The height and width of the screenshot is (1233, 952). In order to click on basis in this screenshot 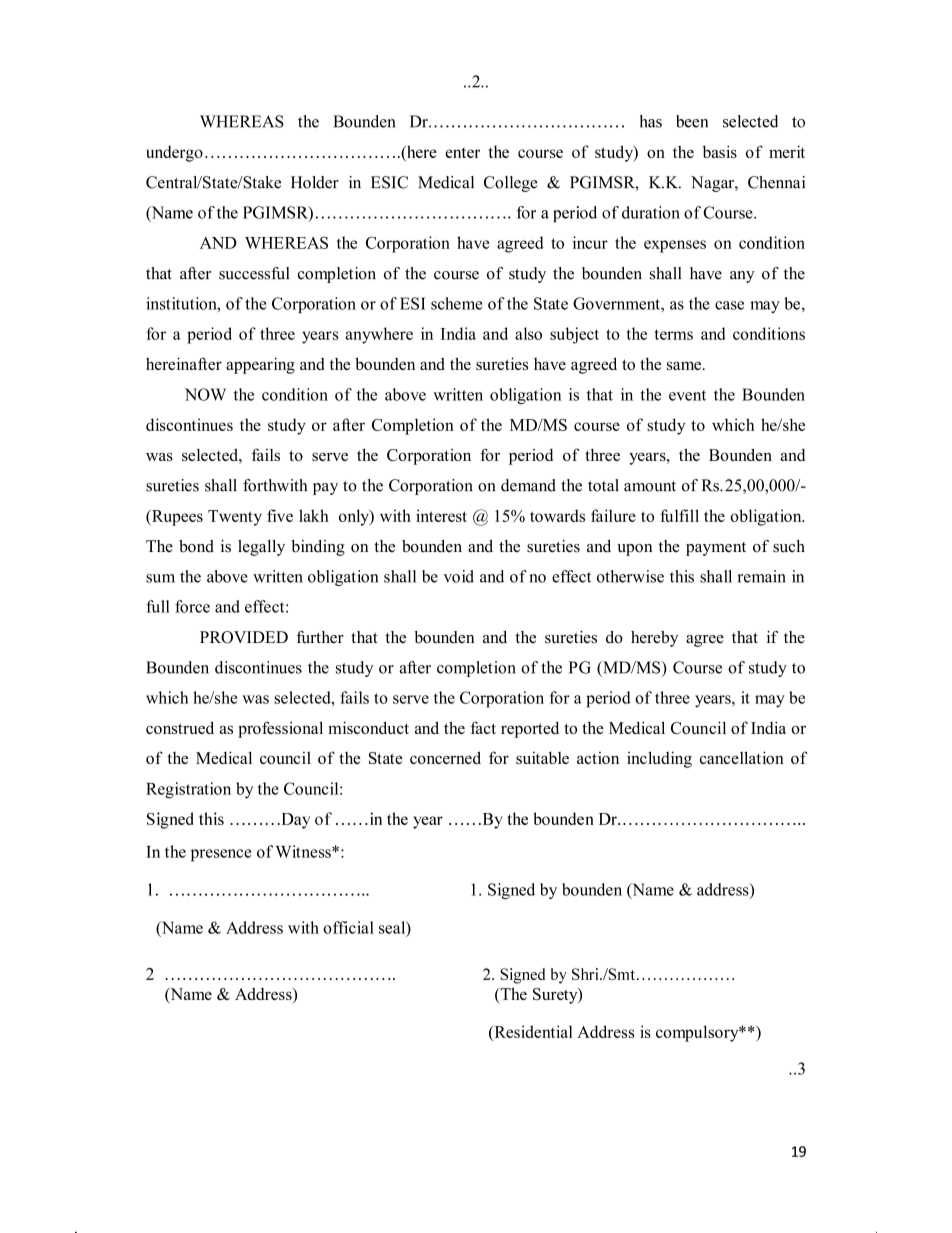, I will do `click(720, 151)`.
